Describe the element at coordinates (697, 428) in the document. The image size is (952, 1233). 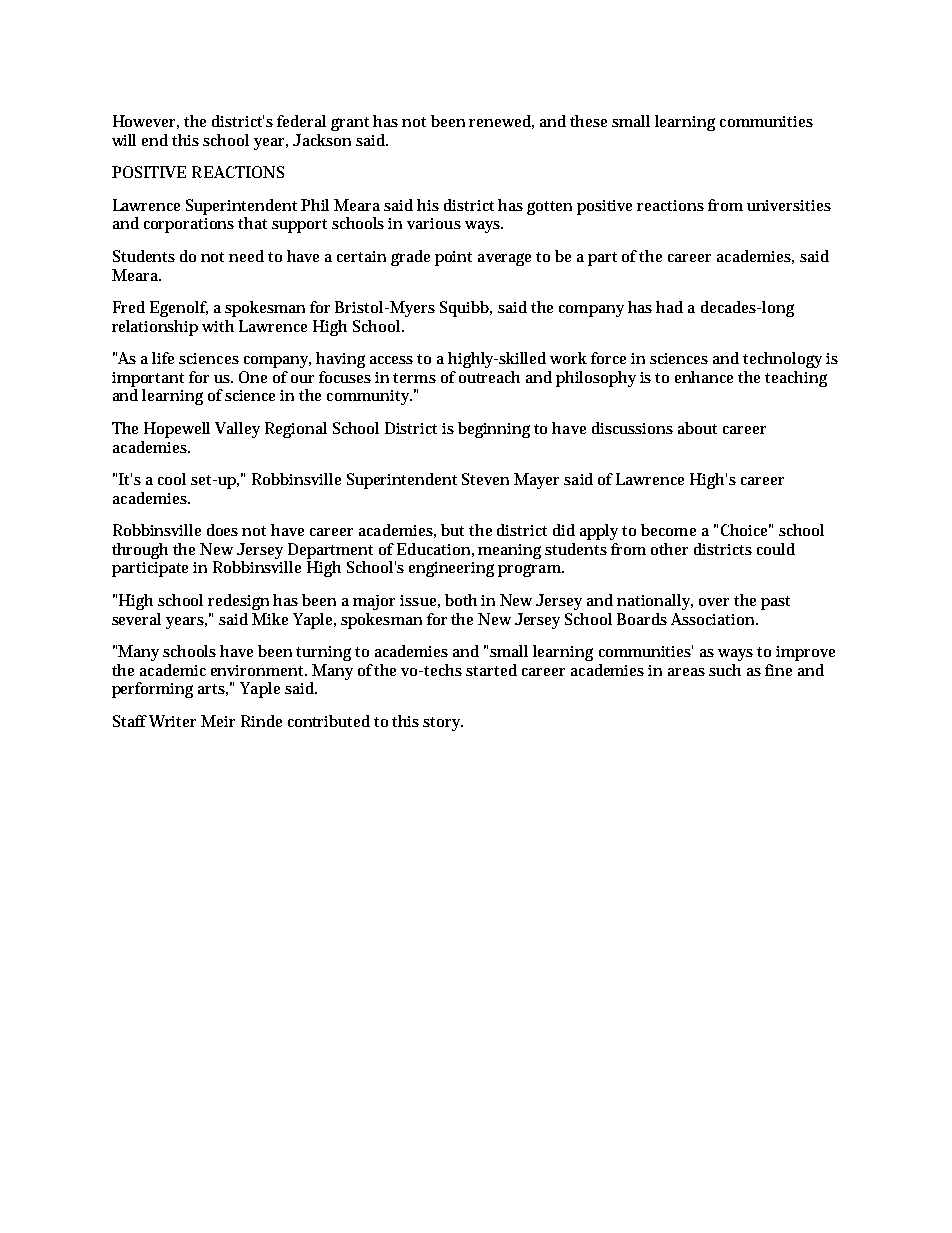
I see `about` at that location.
